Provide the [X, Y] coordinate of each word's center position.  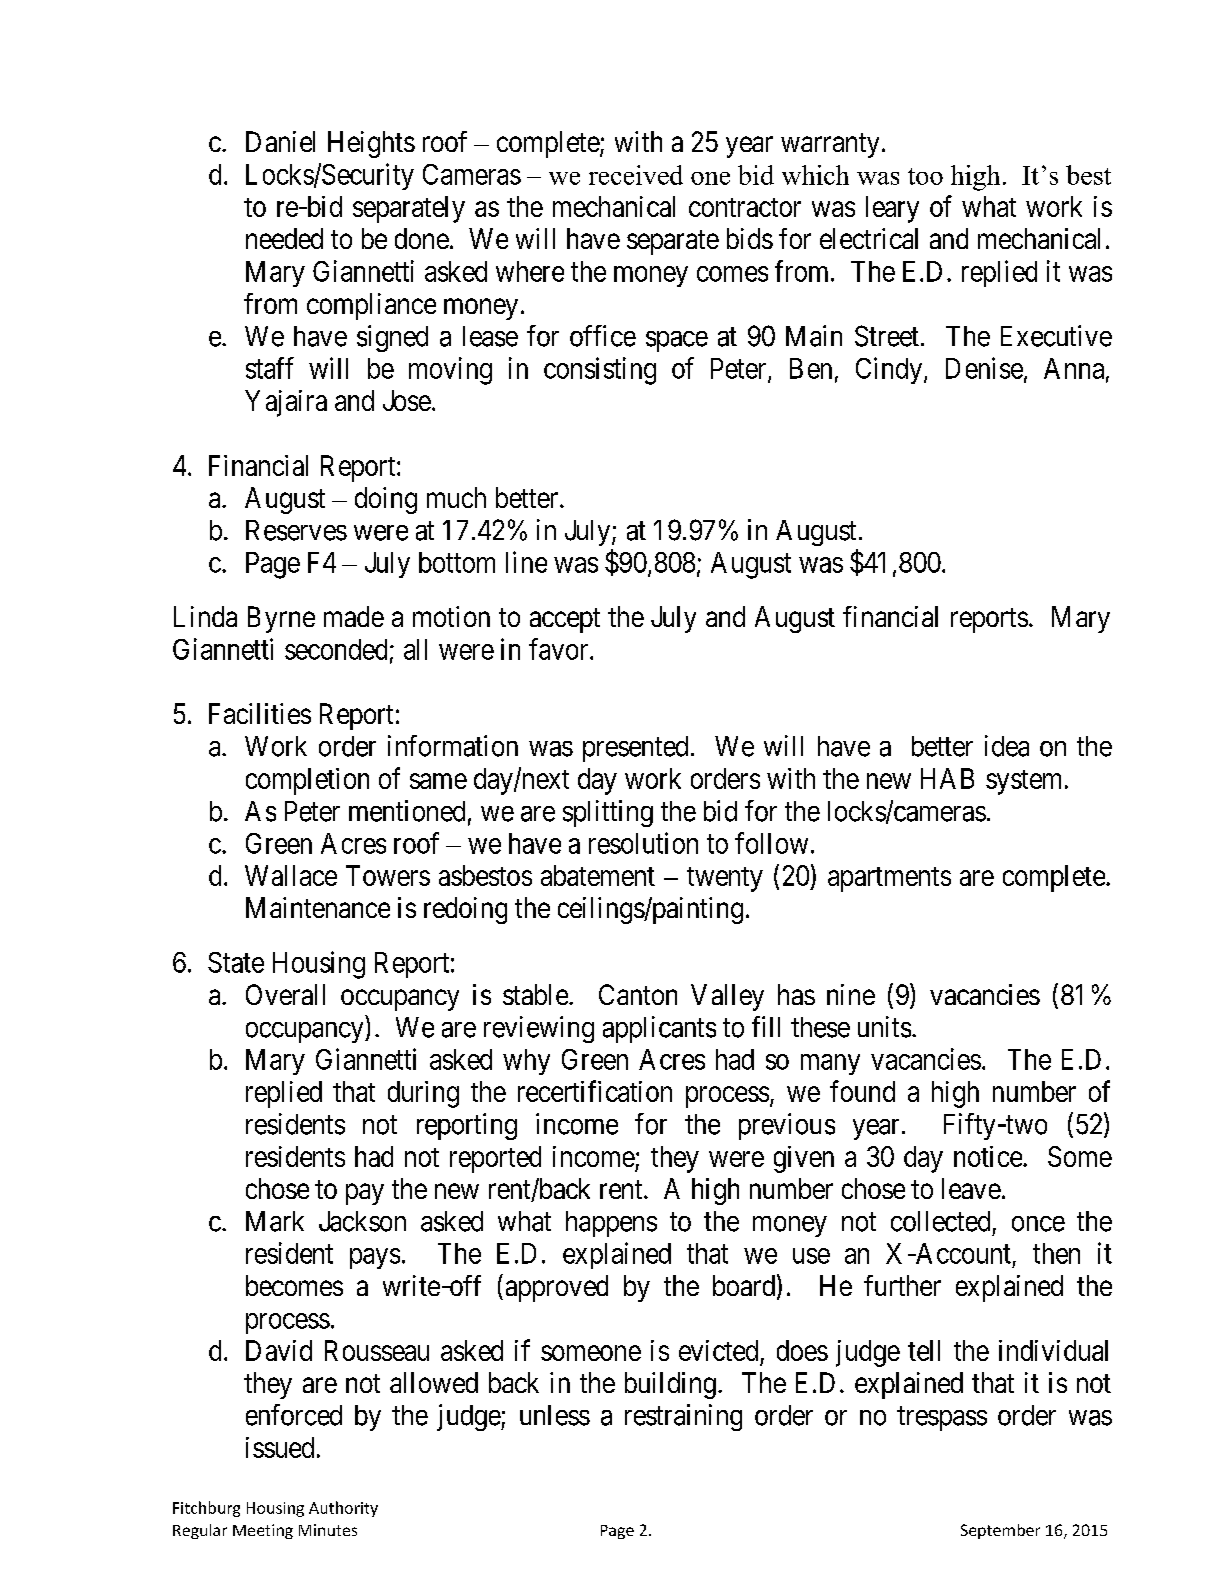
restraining [683, 1417]
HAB [947, 778]
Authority [343, 1509]
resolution [643, 843]
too [925, 176]
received [636, 175]
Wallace [291, 875]
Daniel [280, 141]
